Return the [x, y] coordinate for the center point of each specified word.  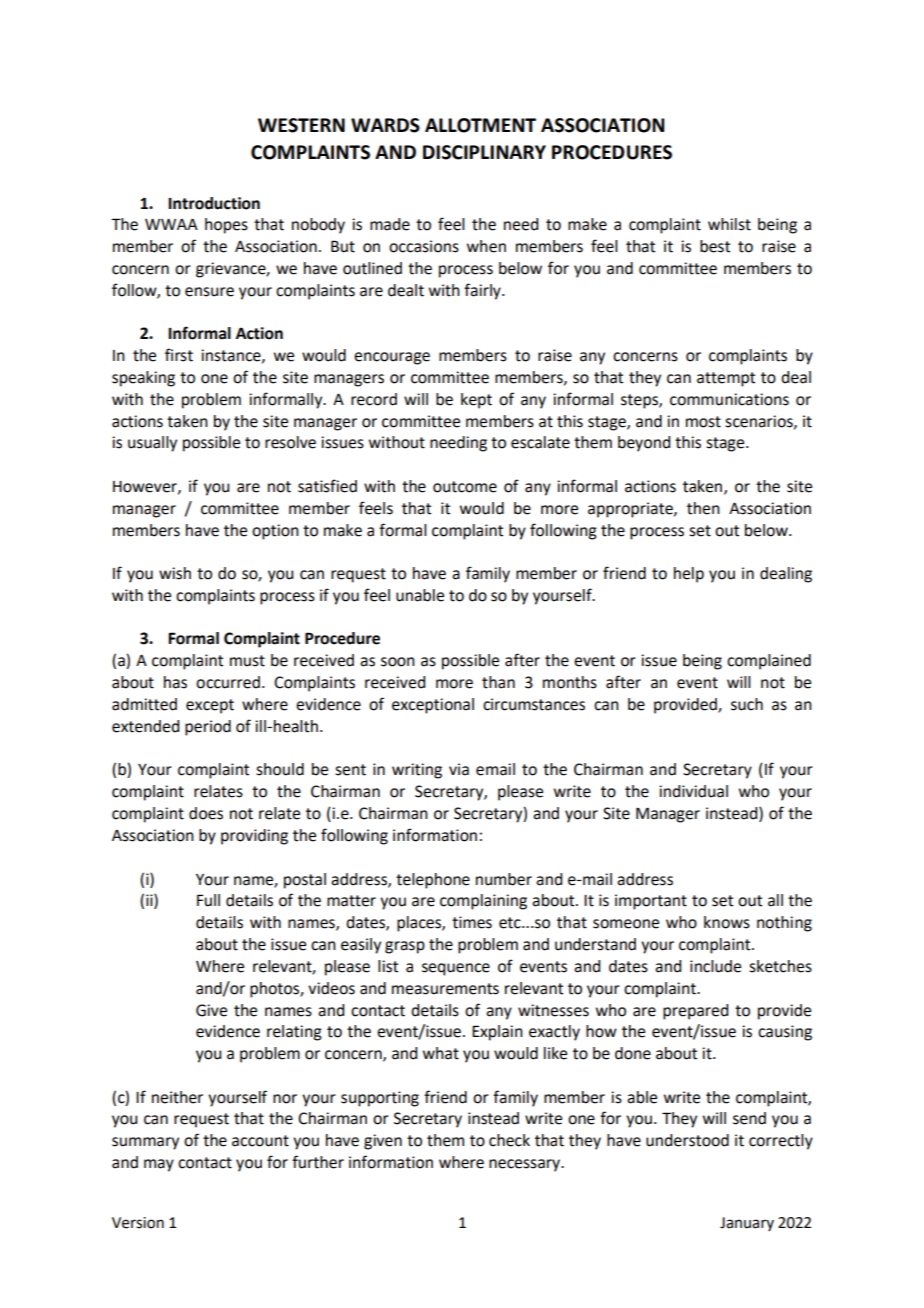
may [159, 1165]
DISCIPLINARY [484, 152]
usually [152, 444]
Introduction [214, 203]
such [747, 704]
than [498, 682]
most [703, 422]
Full [208, 900]
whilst [729, 224]
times [472, 922]
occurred [228, 682]
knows [727, 922]
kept [476, 401]
